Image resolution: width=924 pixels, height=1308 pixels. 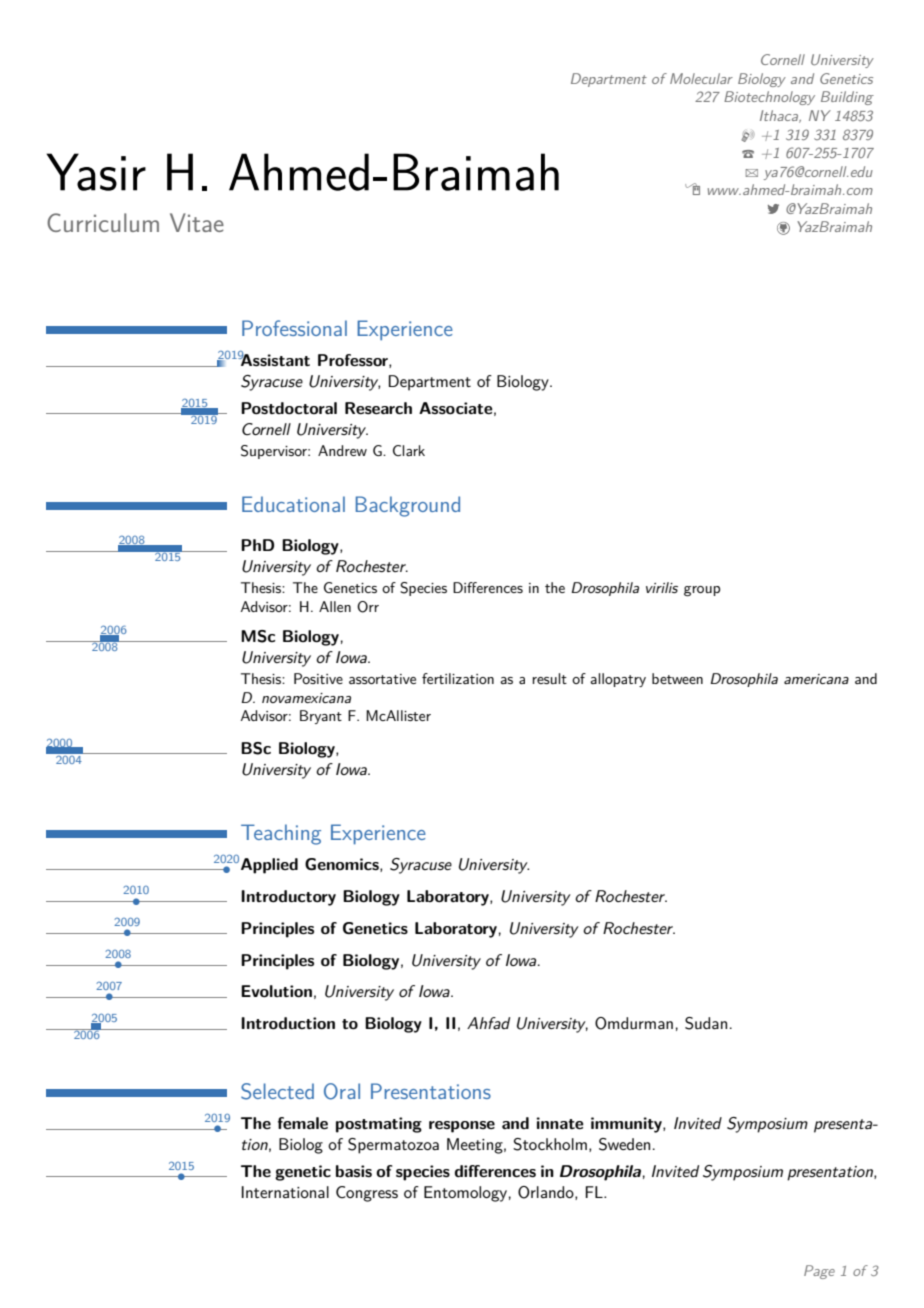 What do you see at coordinates (780, 116) in the screenshot?
I see `Ithaca` at bounding box center [780, 116].
